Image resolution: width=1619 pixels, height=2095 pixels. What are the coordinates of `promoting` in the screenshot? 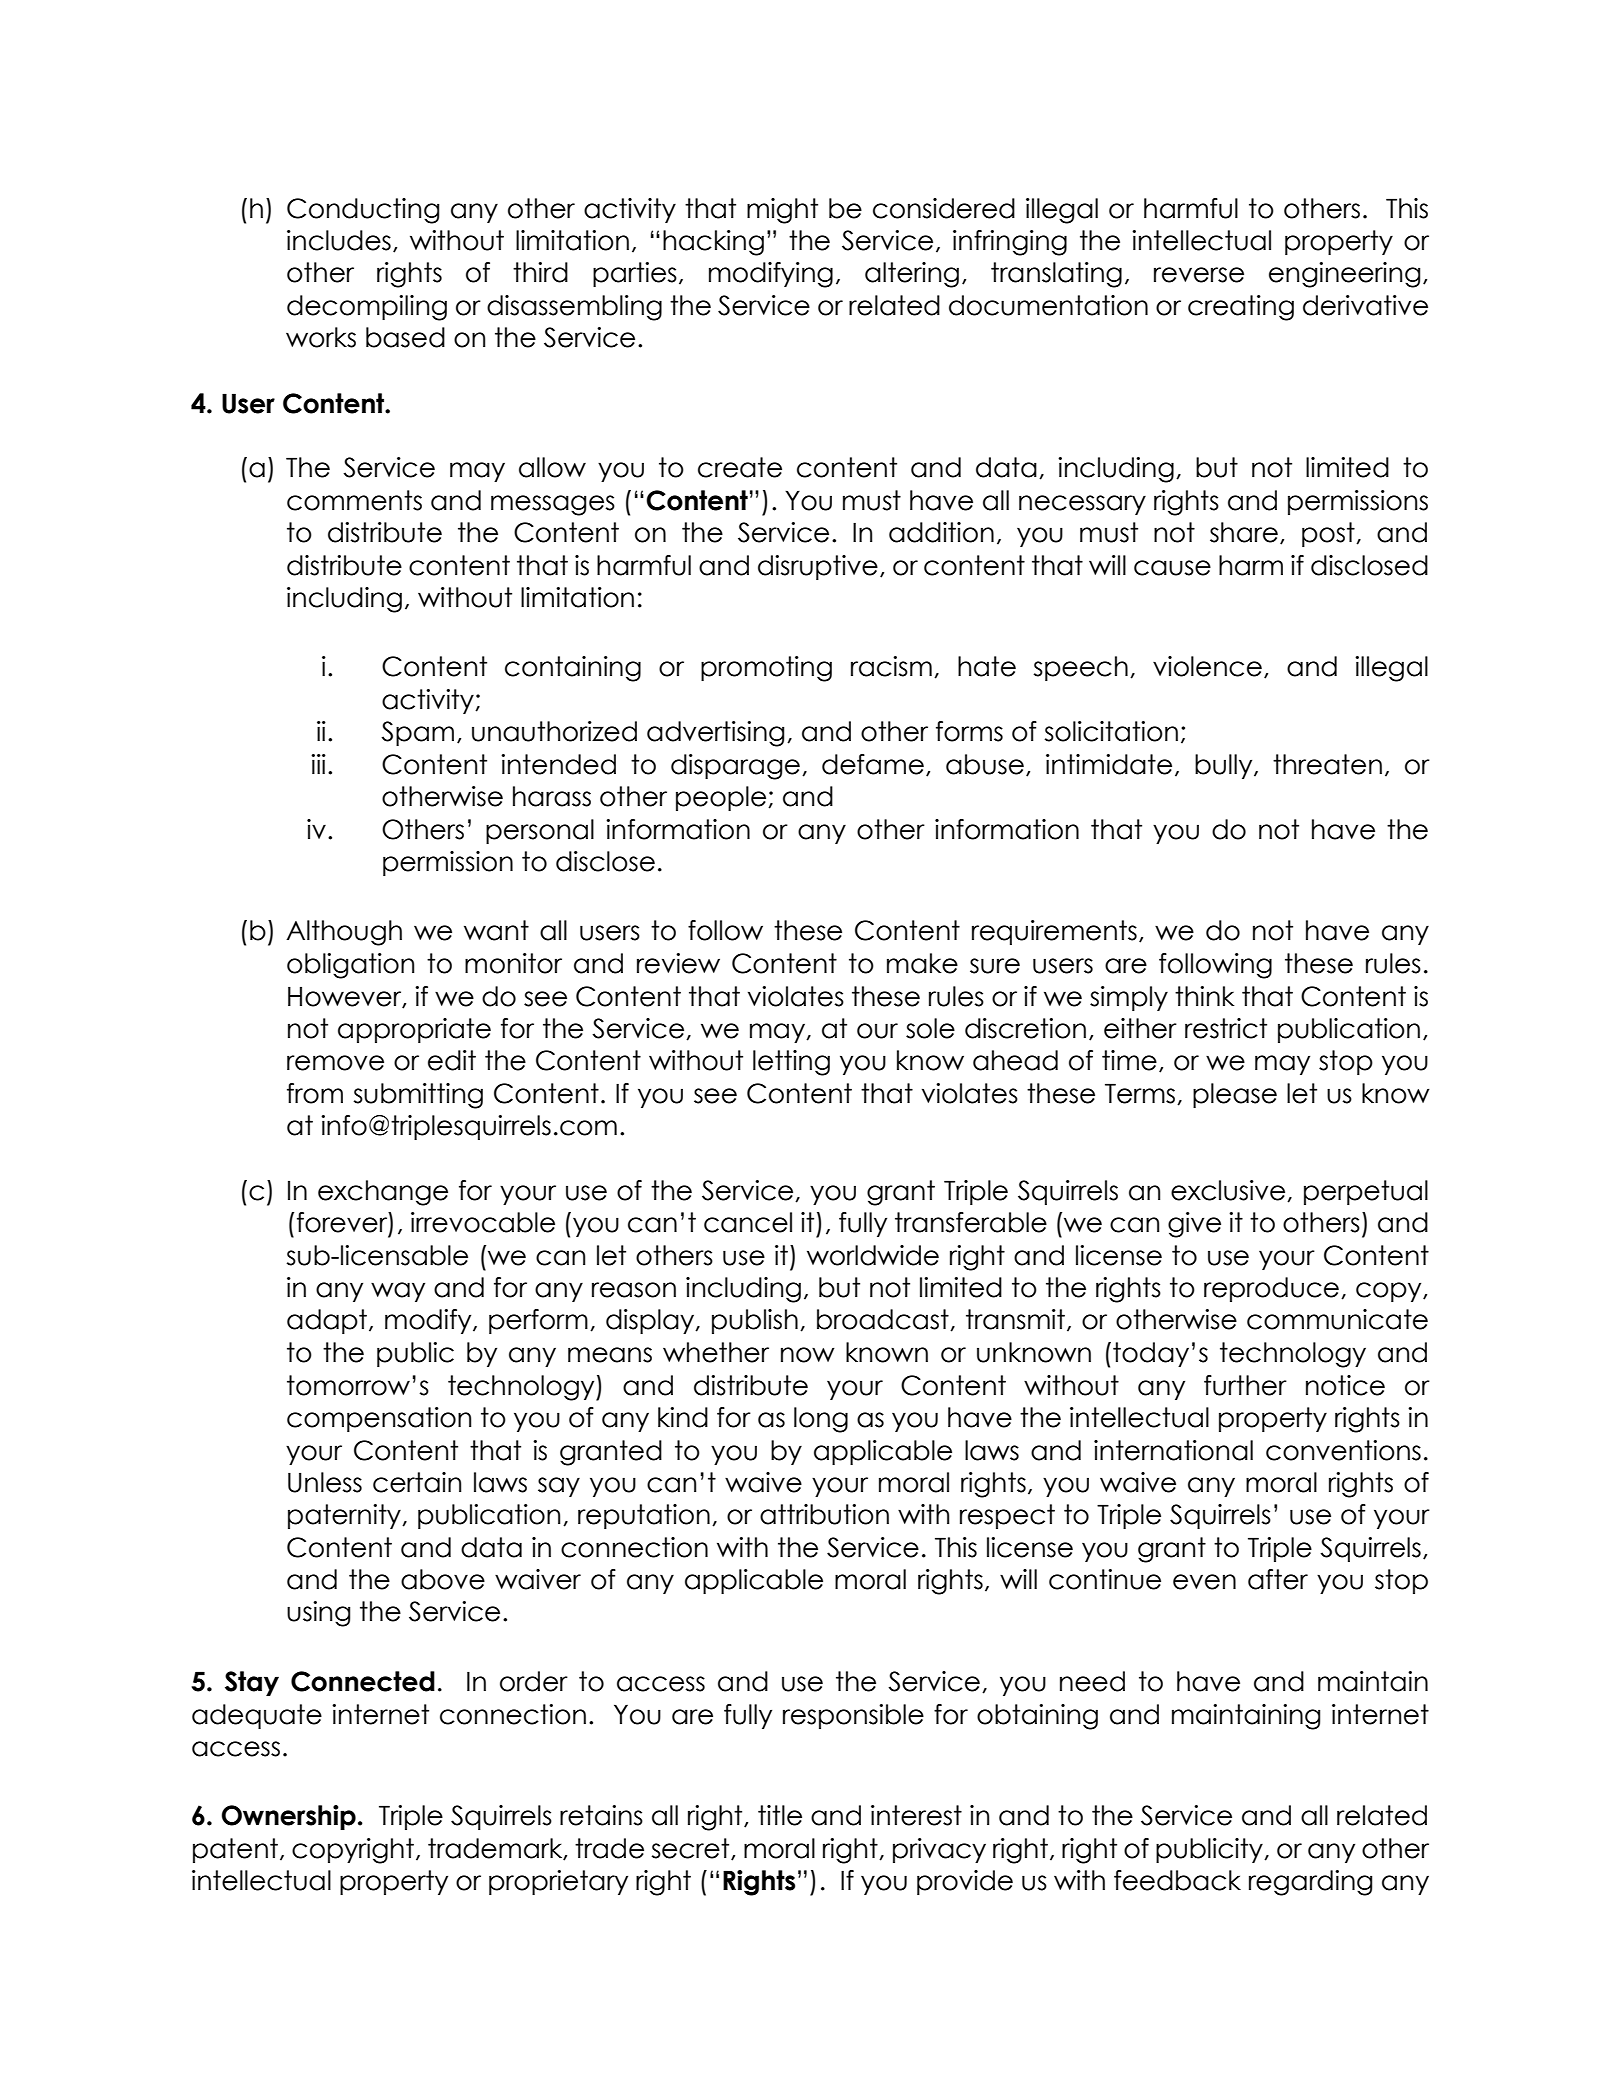 It's located at (766, 669).
